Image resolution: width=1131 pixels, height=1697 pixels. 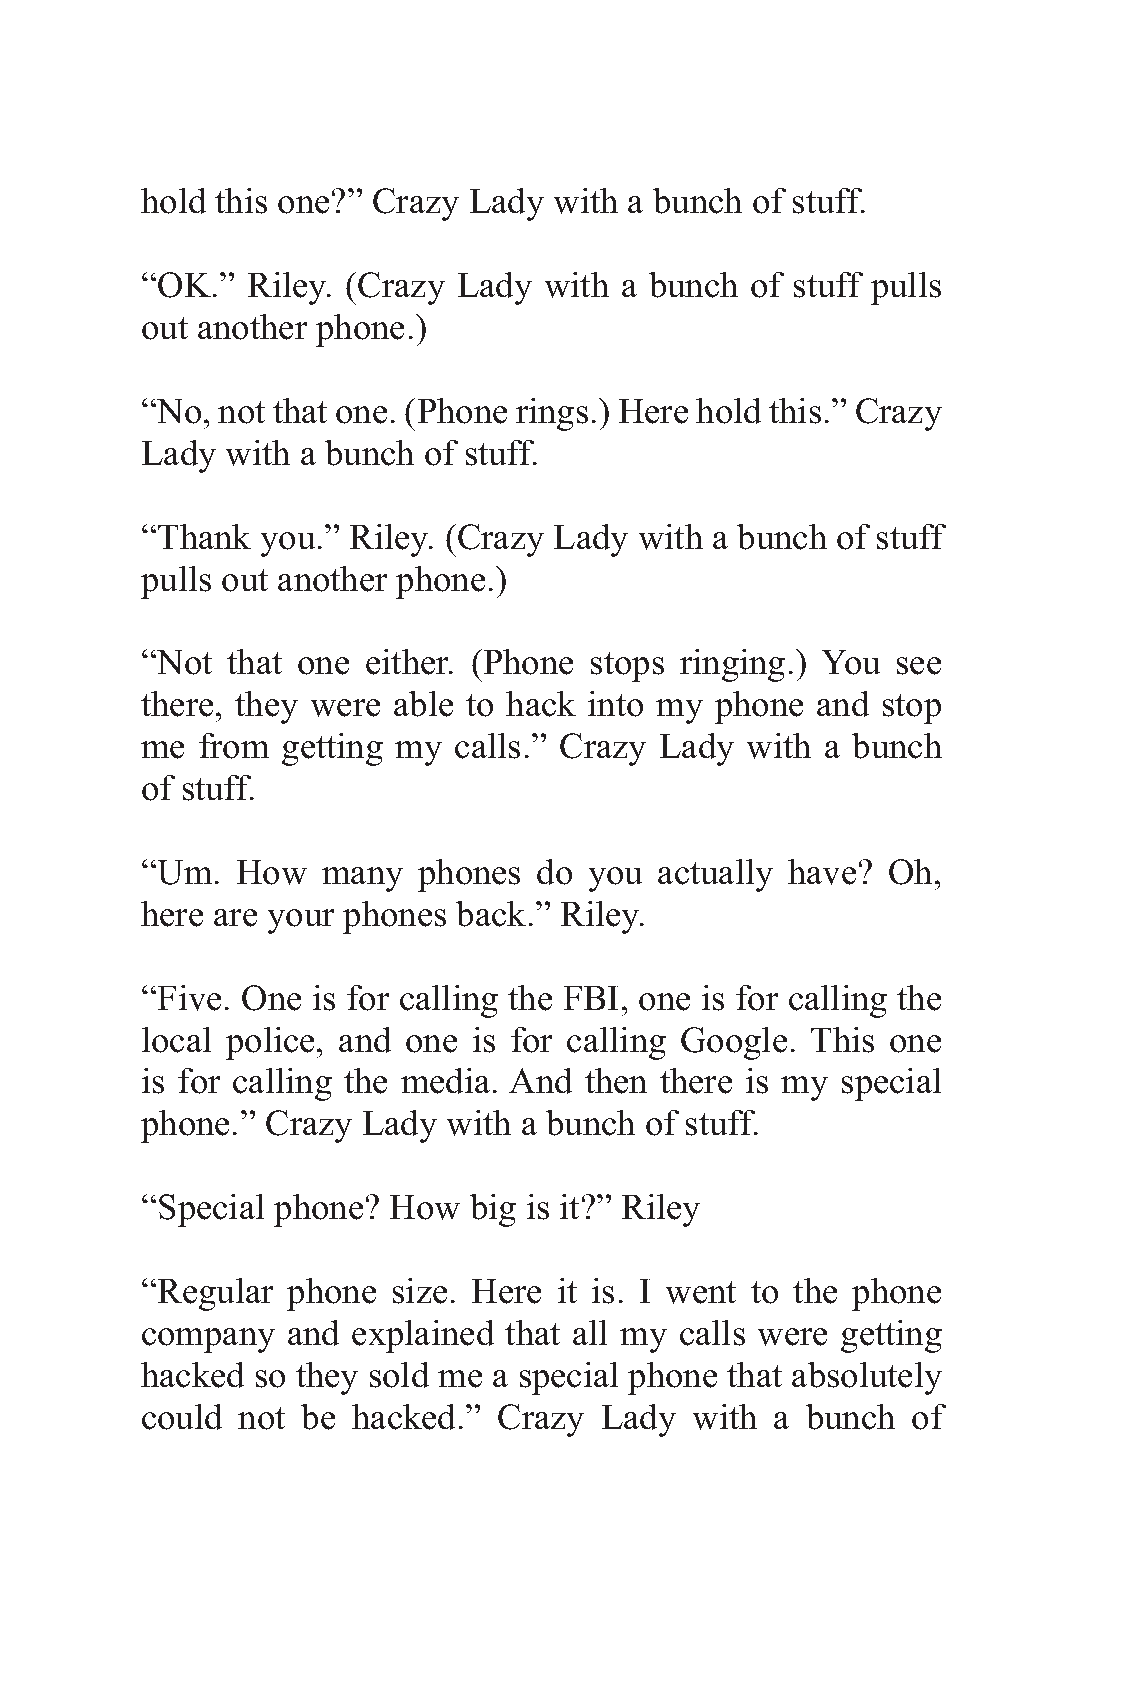 What do you see at coordinates (204, 536) in the screenshot?
I see `Thank` at bounding box center [204, 536].
